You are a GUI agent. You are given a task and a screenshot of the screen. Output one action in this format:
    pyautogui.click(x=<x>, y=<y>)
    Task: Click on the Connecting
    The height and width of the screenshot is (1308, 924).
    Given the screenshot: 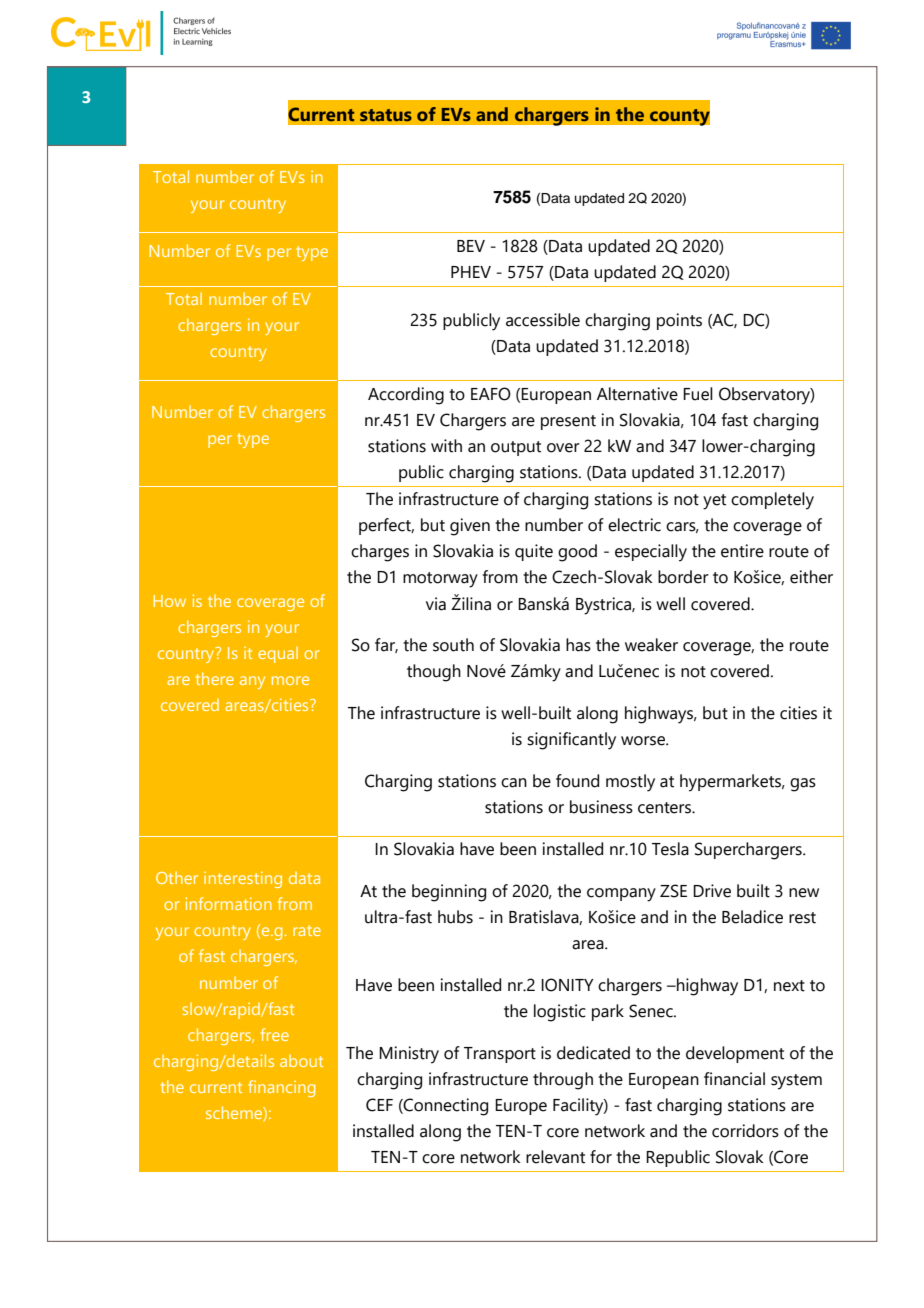 What is the action you would take?
    pyautogui.click(x=445, y=1107)
